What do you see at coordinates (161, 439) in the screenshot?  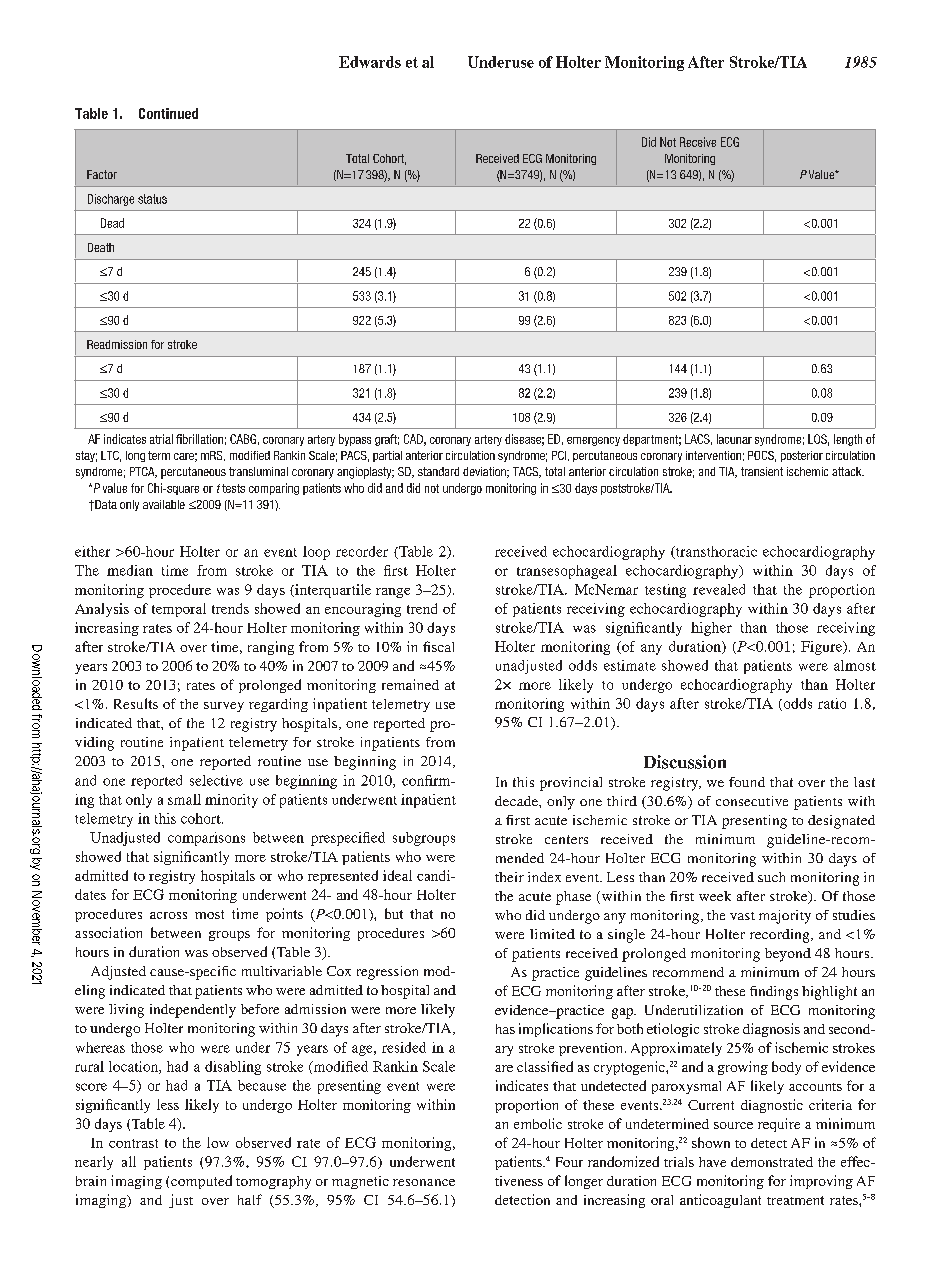 I see `atrial` at bounding box center [161, 439].
